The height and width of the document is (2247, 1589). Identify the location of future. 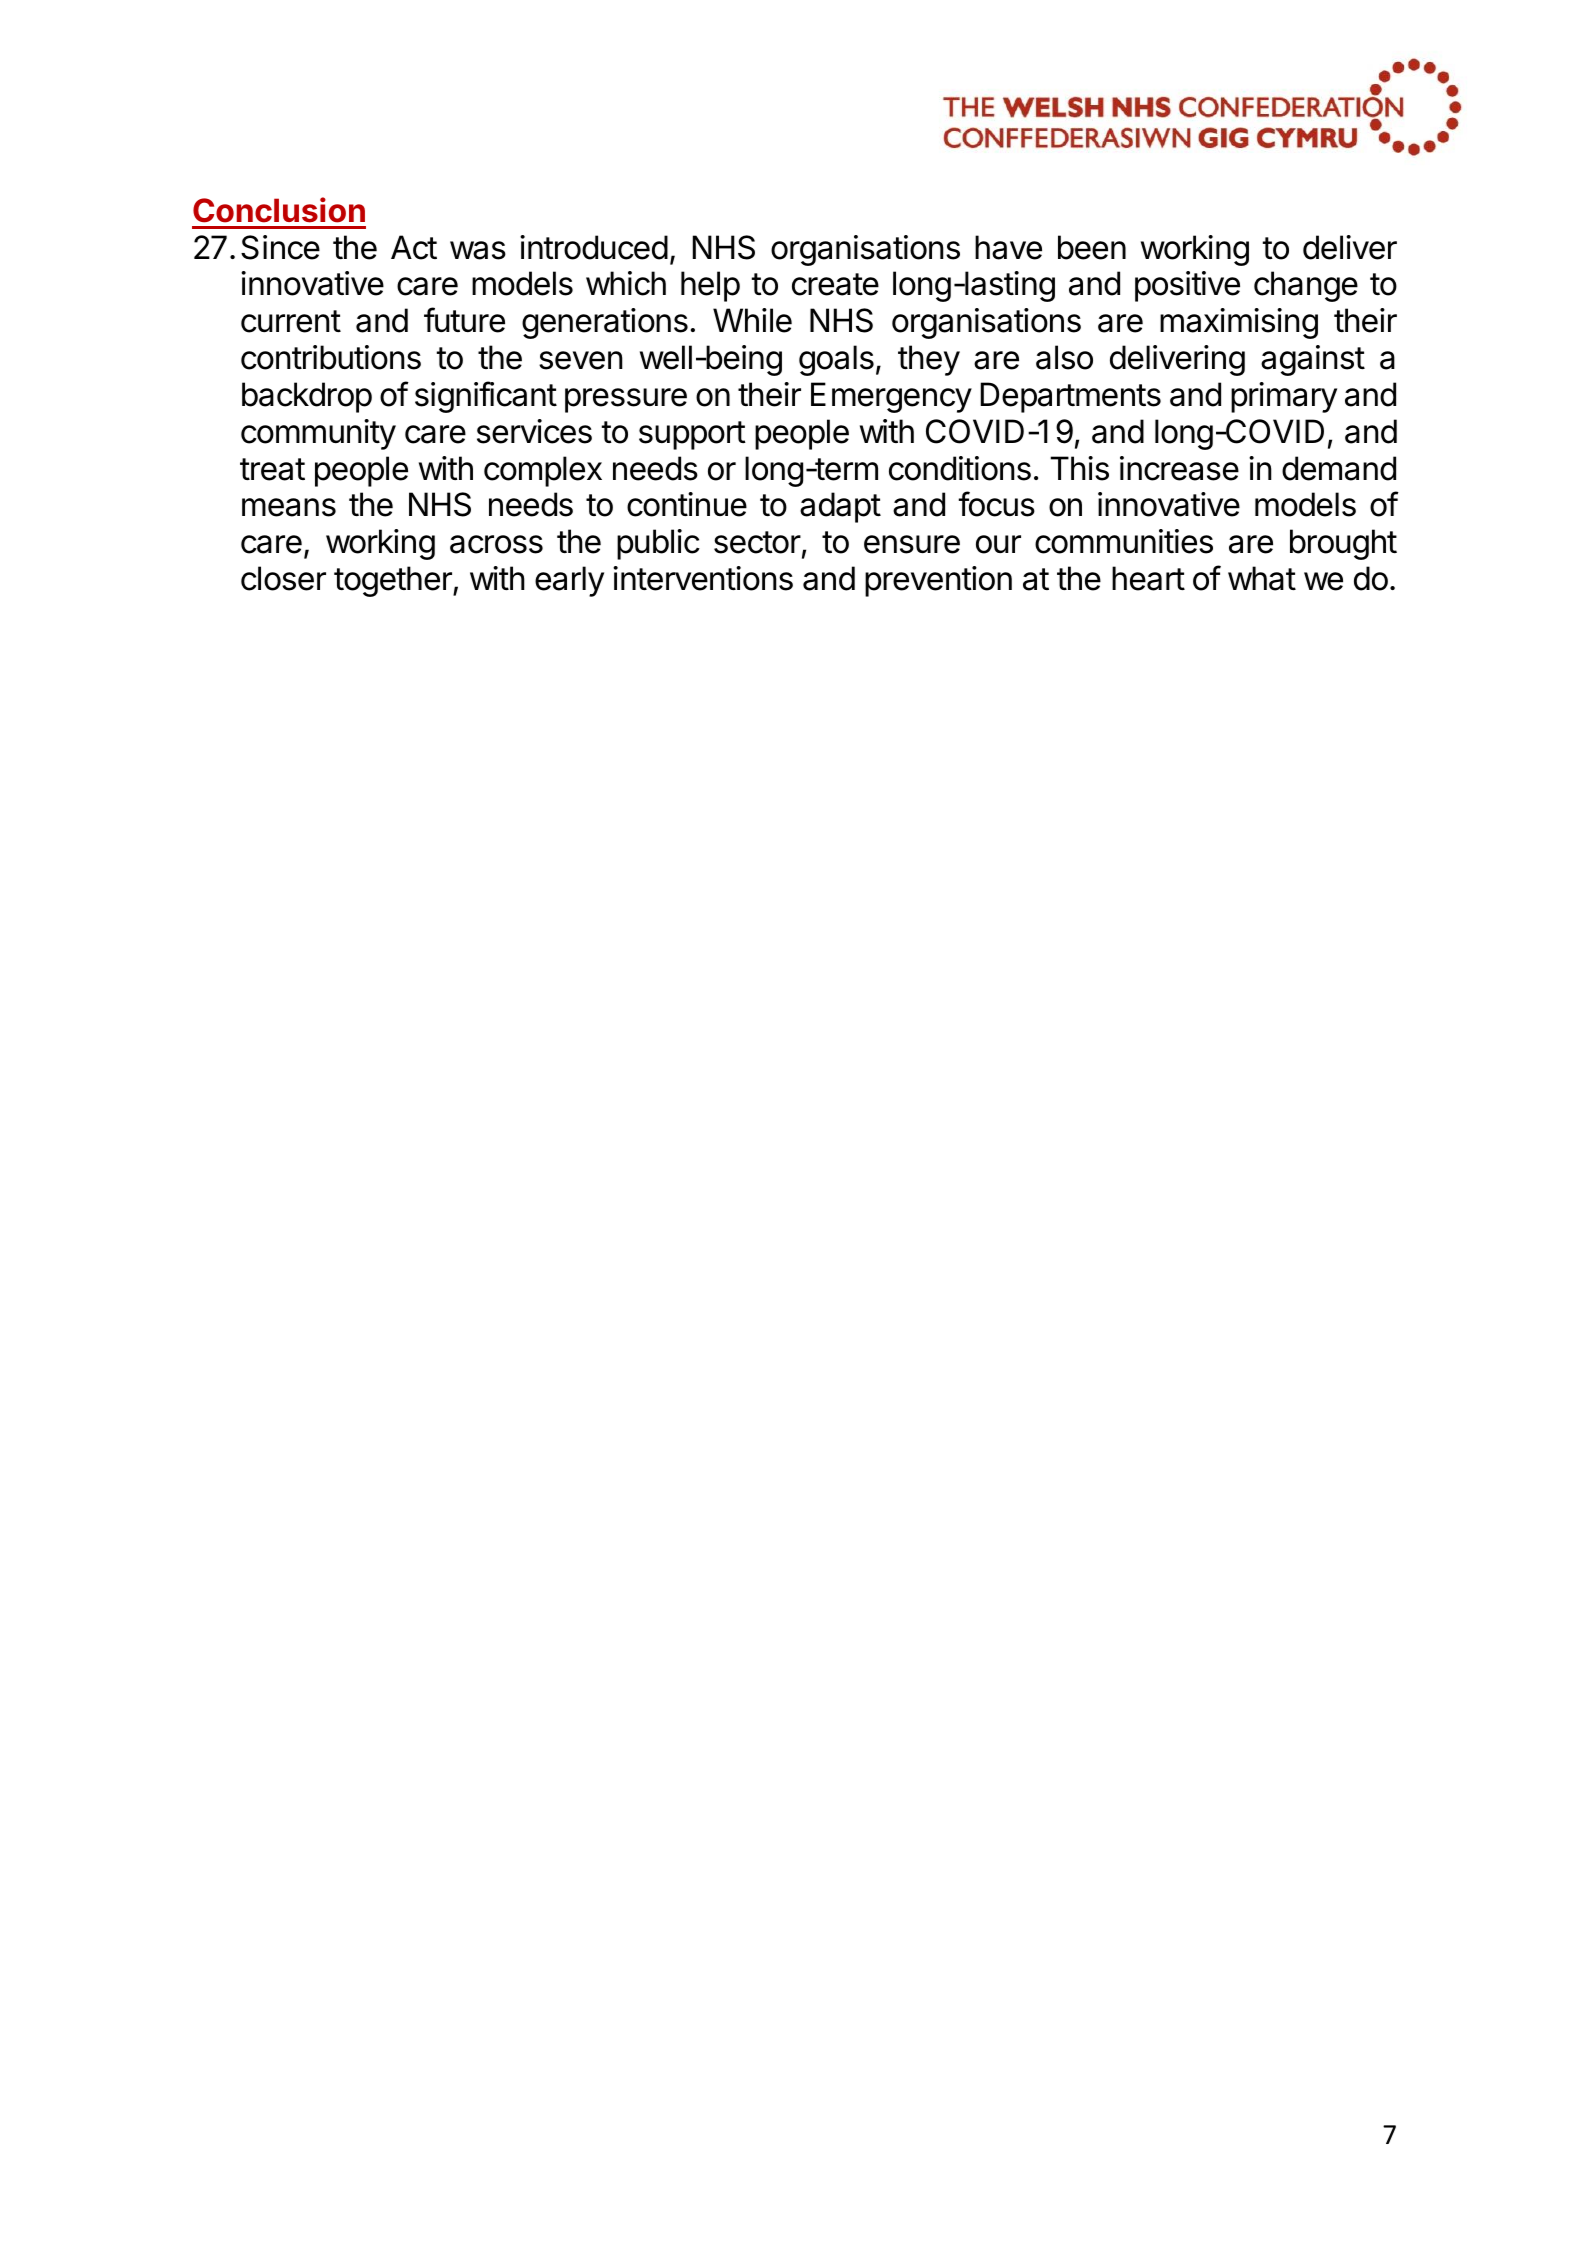
(464, 320).
